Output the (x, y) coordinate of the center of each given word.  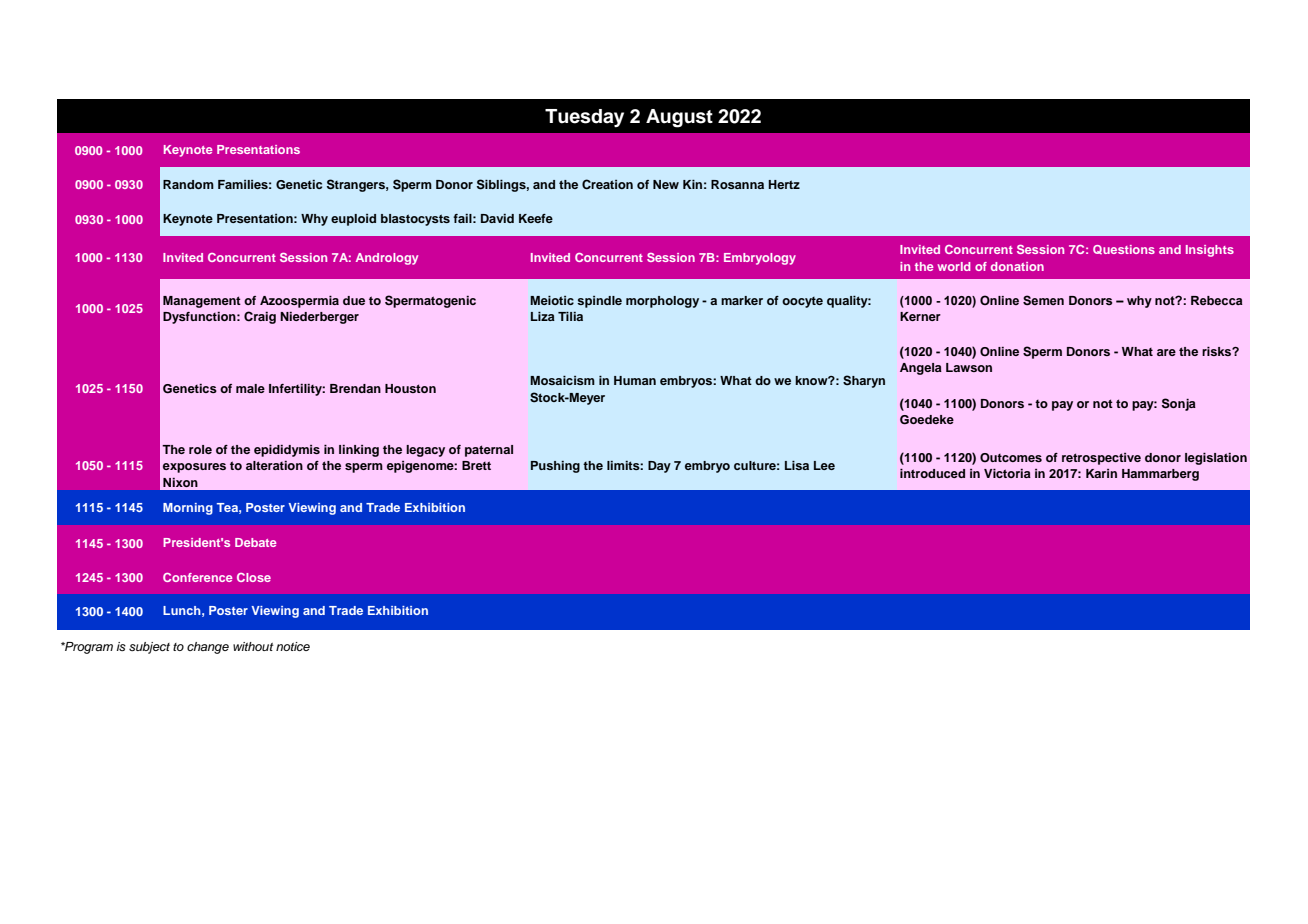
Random (188, 184)
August (679, 118)
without (253, 646)
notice (293, 646)
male (250, 388)
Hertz (784, 184)
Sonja (1179, 404)
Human (635, 380)
